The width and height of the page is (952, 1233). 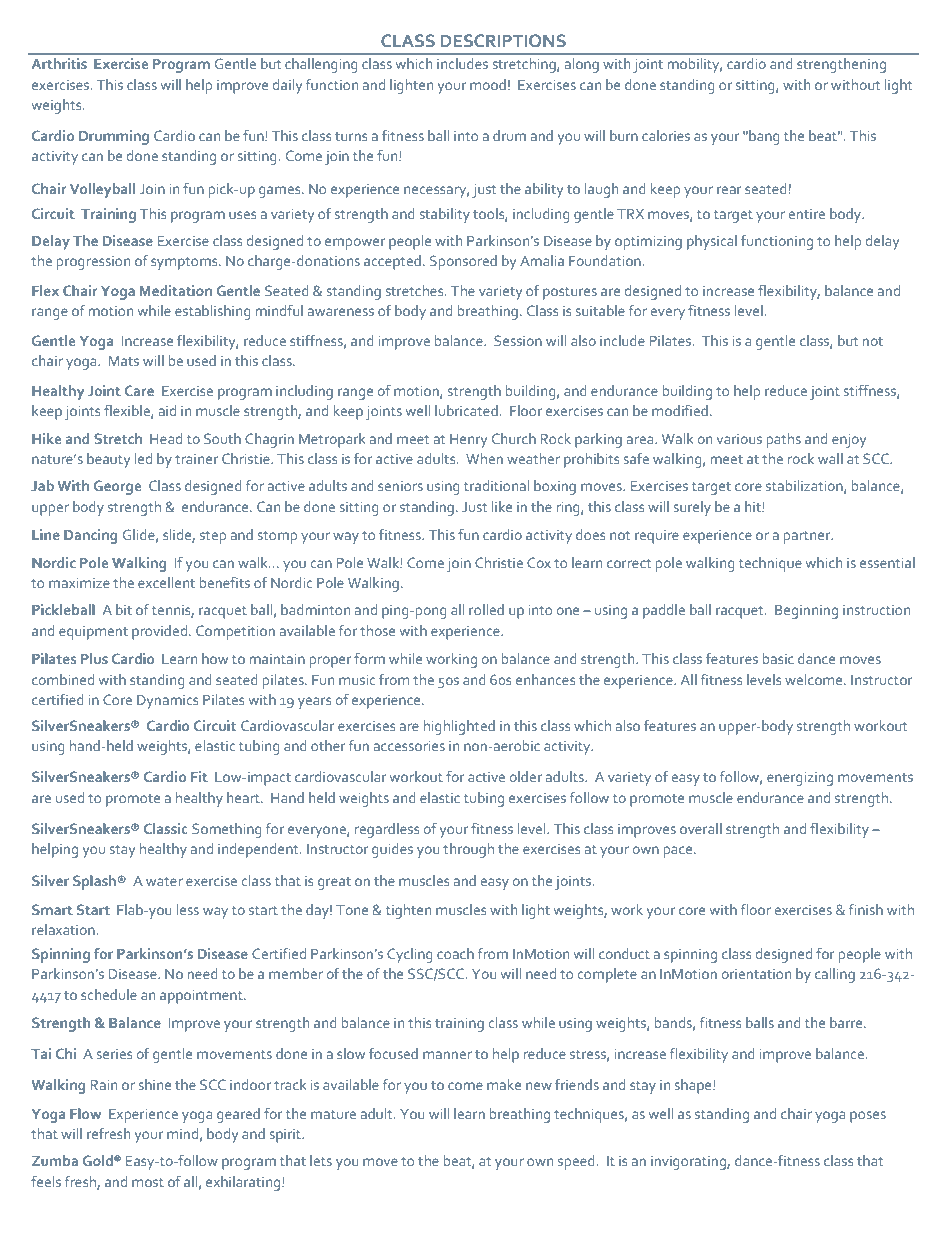 I want to click on finish, so click(x=866, y=909).
